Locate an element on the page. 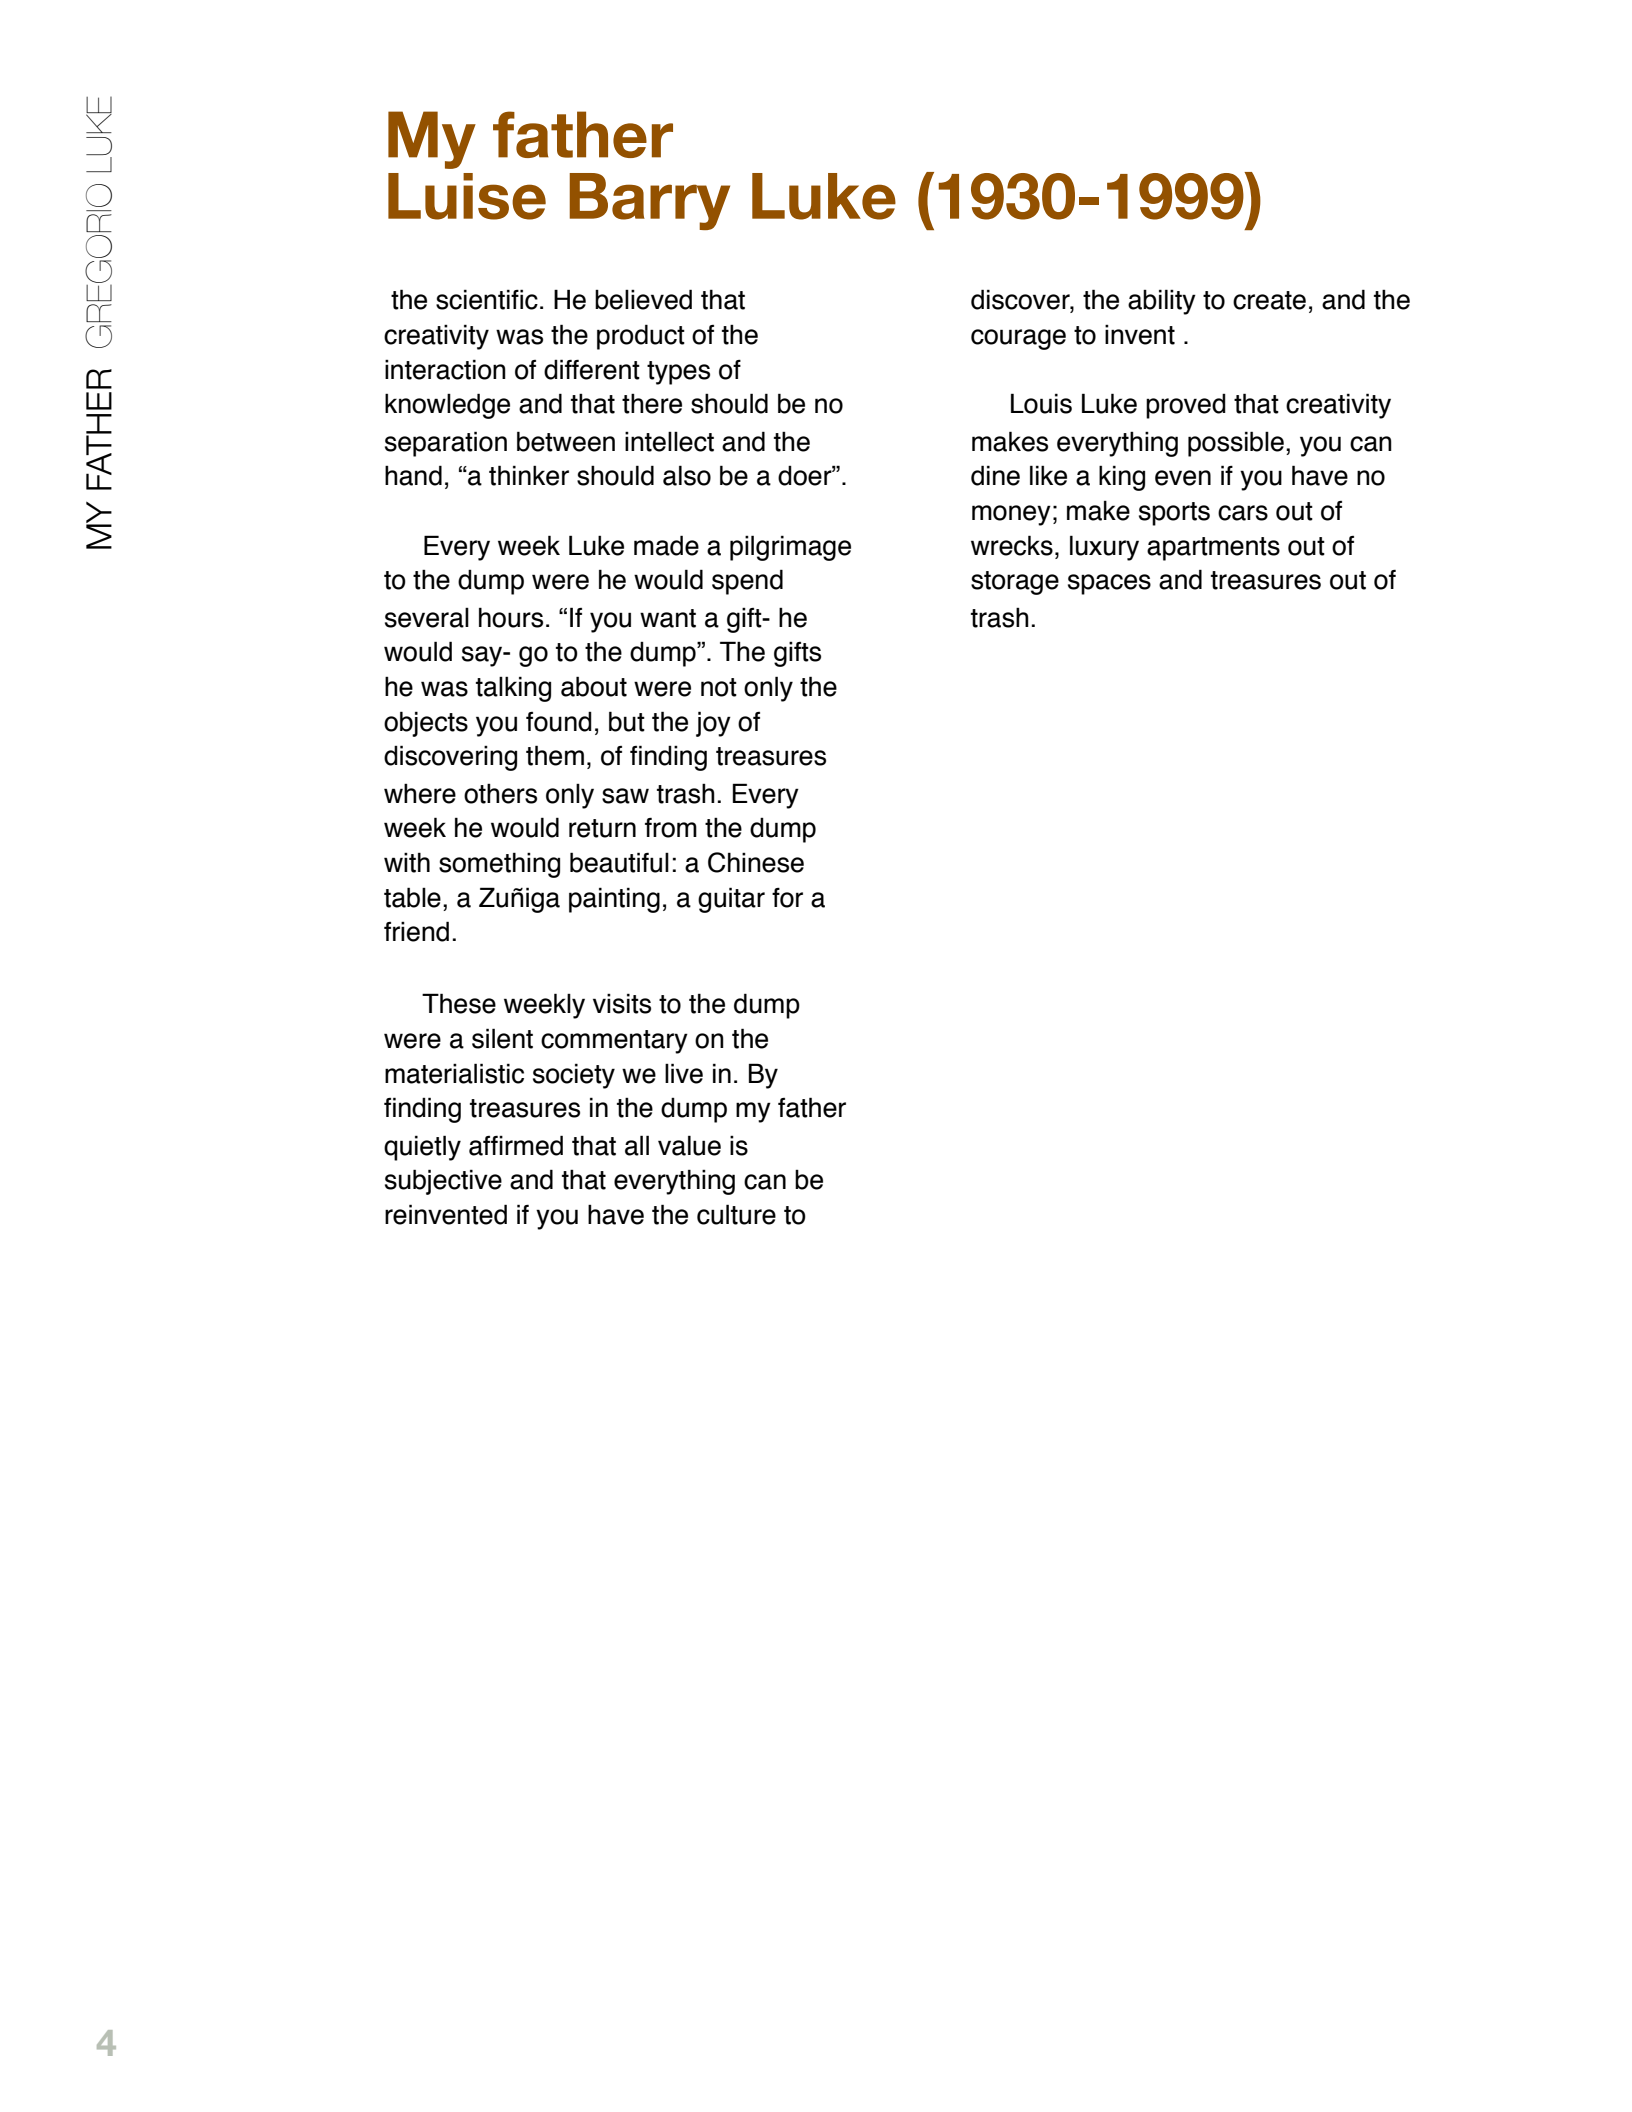 Image resolution: width=1632 pixels, height=2112 pixels. affirmed is located at coordinates (516, 1145).
